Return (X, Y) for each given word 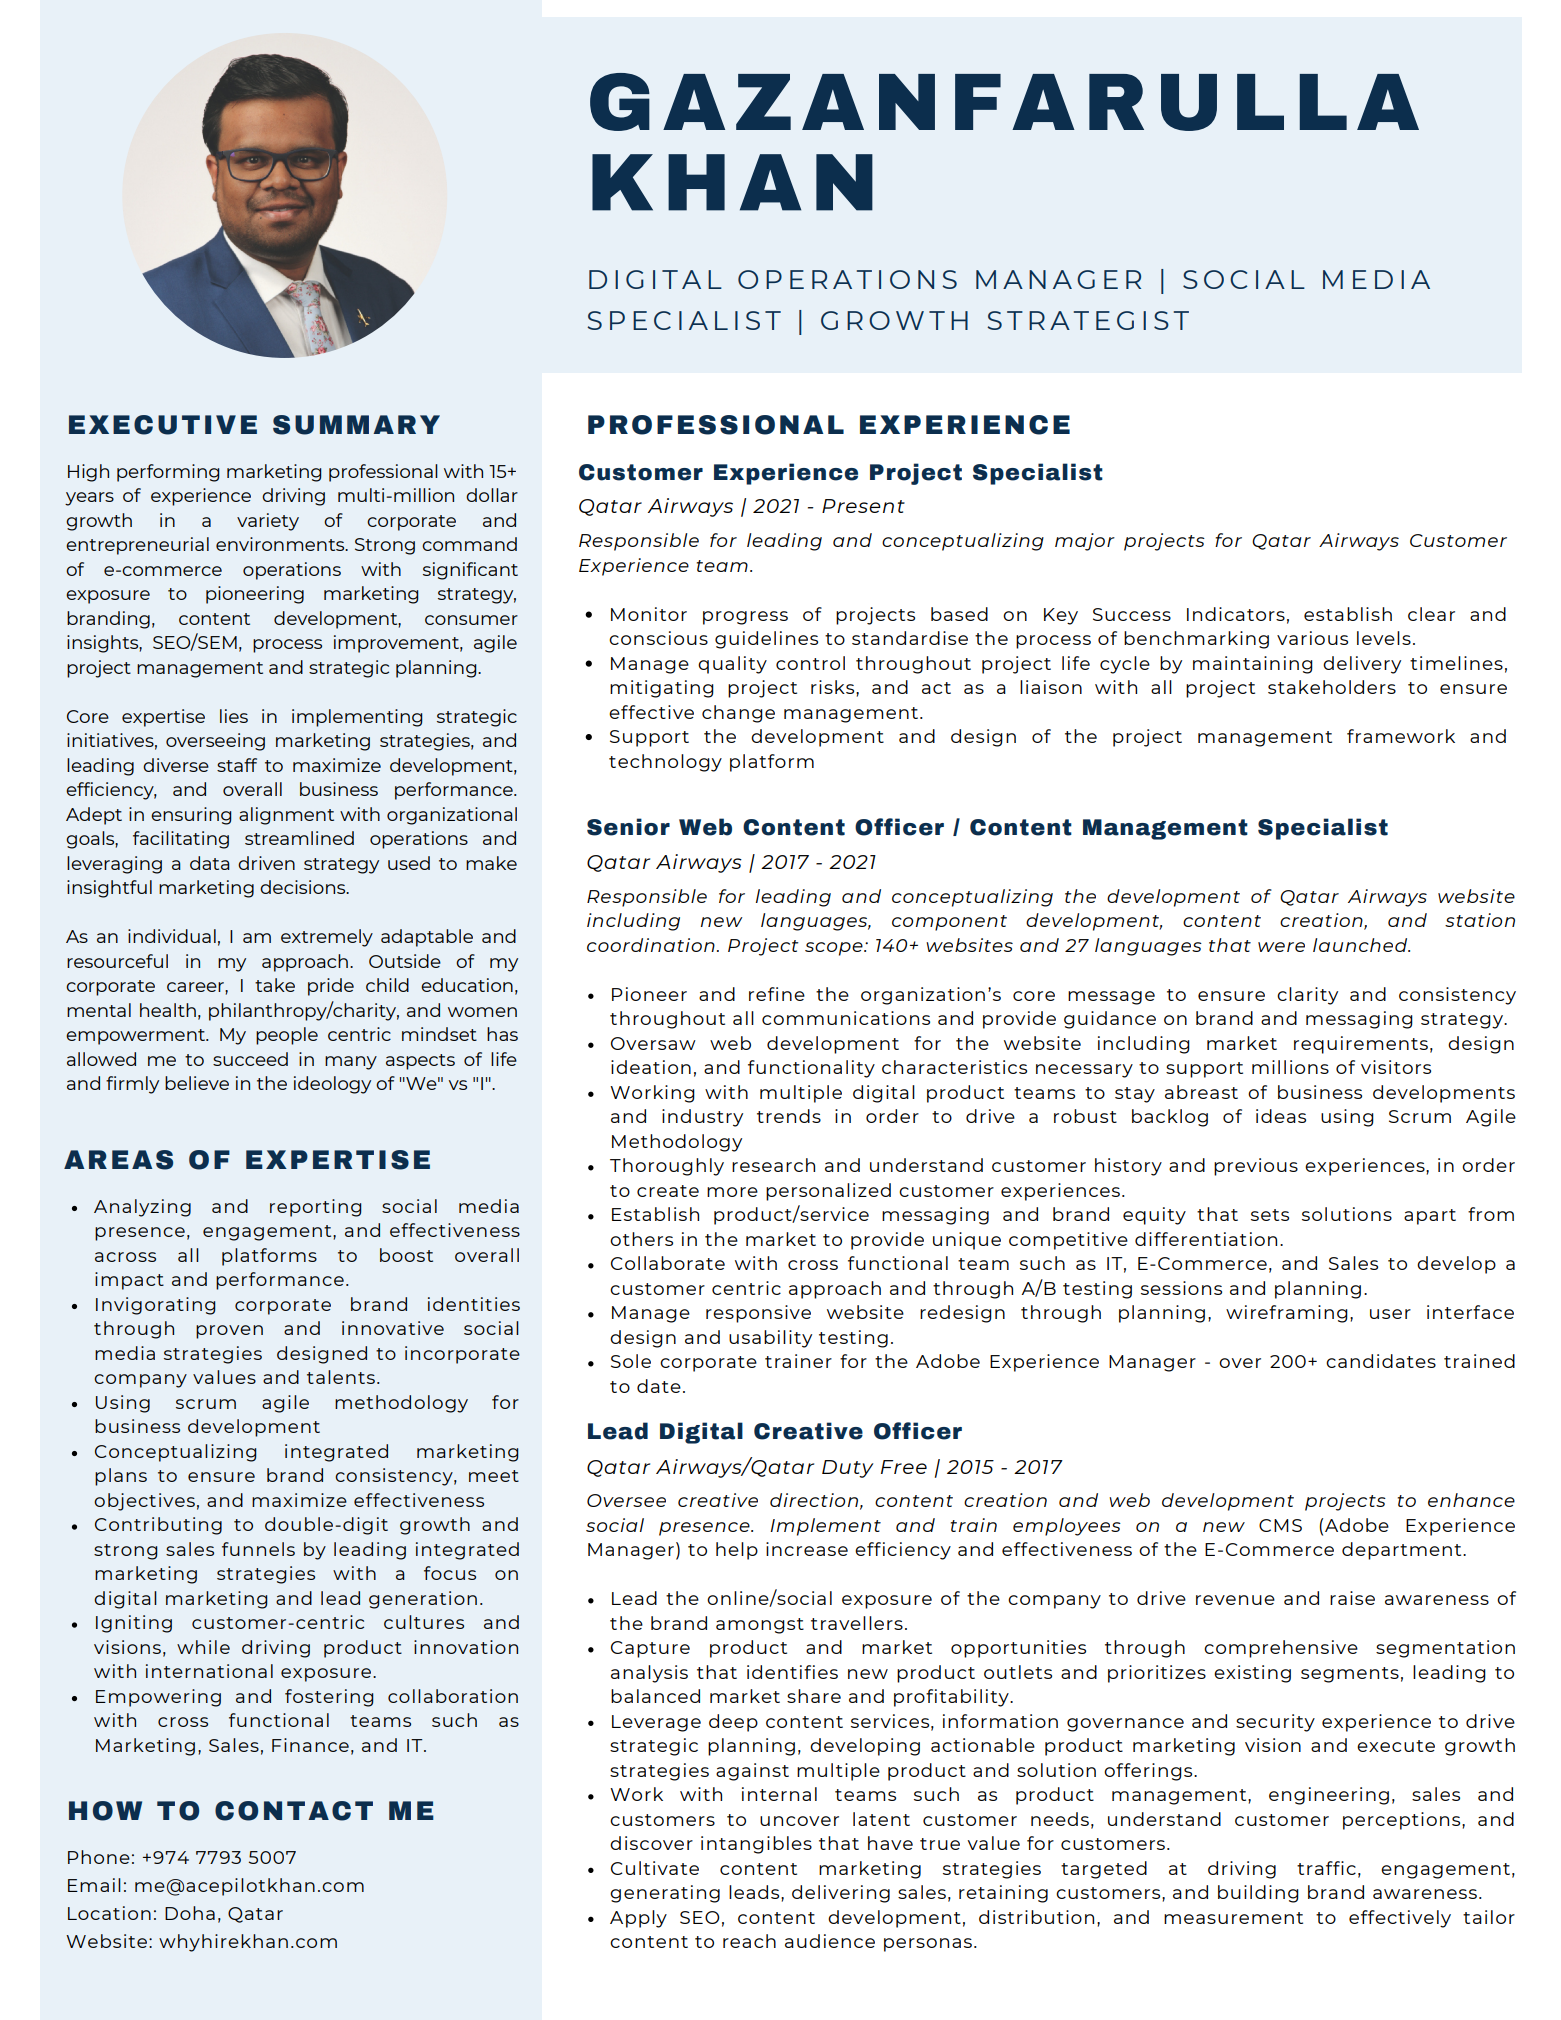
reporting (316, 1208)
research (773, 1165)
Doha (190, 1913)
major (1085, 542)
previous (1256, 1167)
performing (168, 473)
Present (863, 506)
